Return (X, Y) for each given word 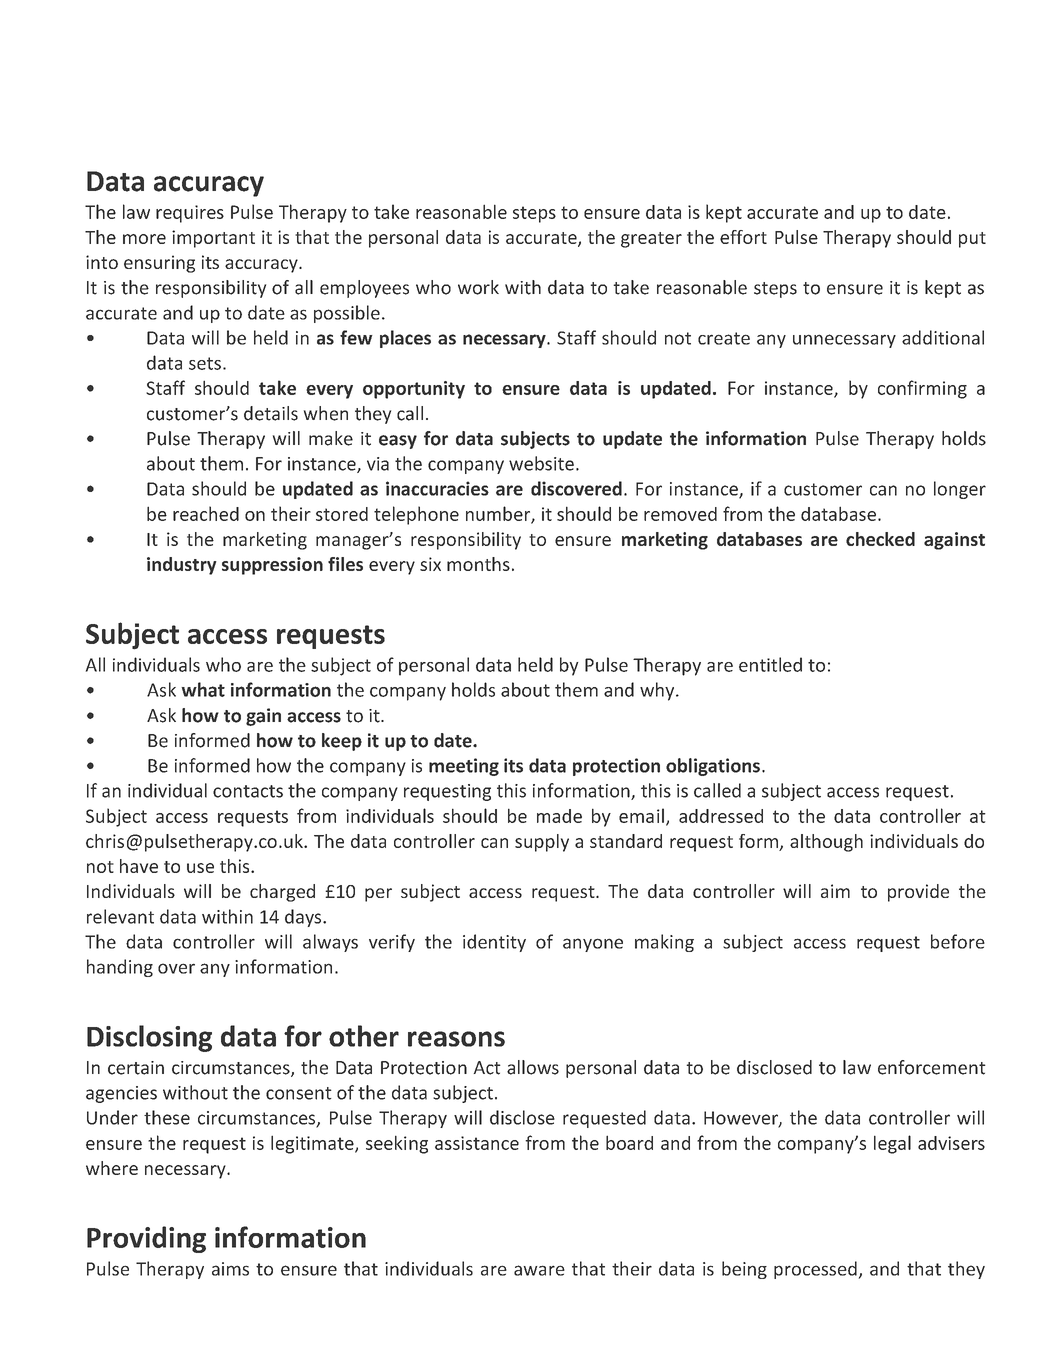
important (213, 239)
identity (494, 943)
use (200, 868)
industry (182, 566)
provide (918, 893)
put (972, 240)
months (478, 564)
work (478, 287)
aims (230, 1269)
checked (880, 539)
